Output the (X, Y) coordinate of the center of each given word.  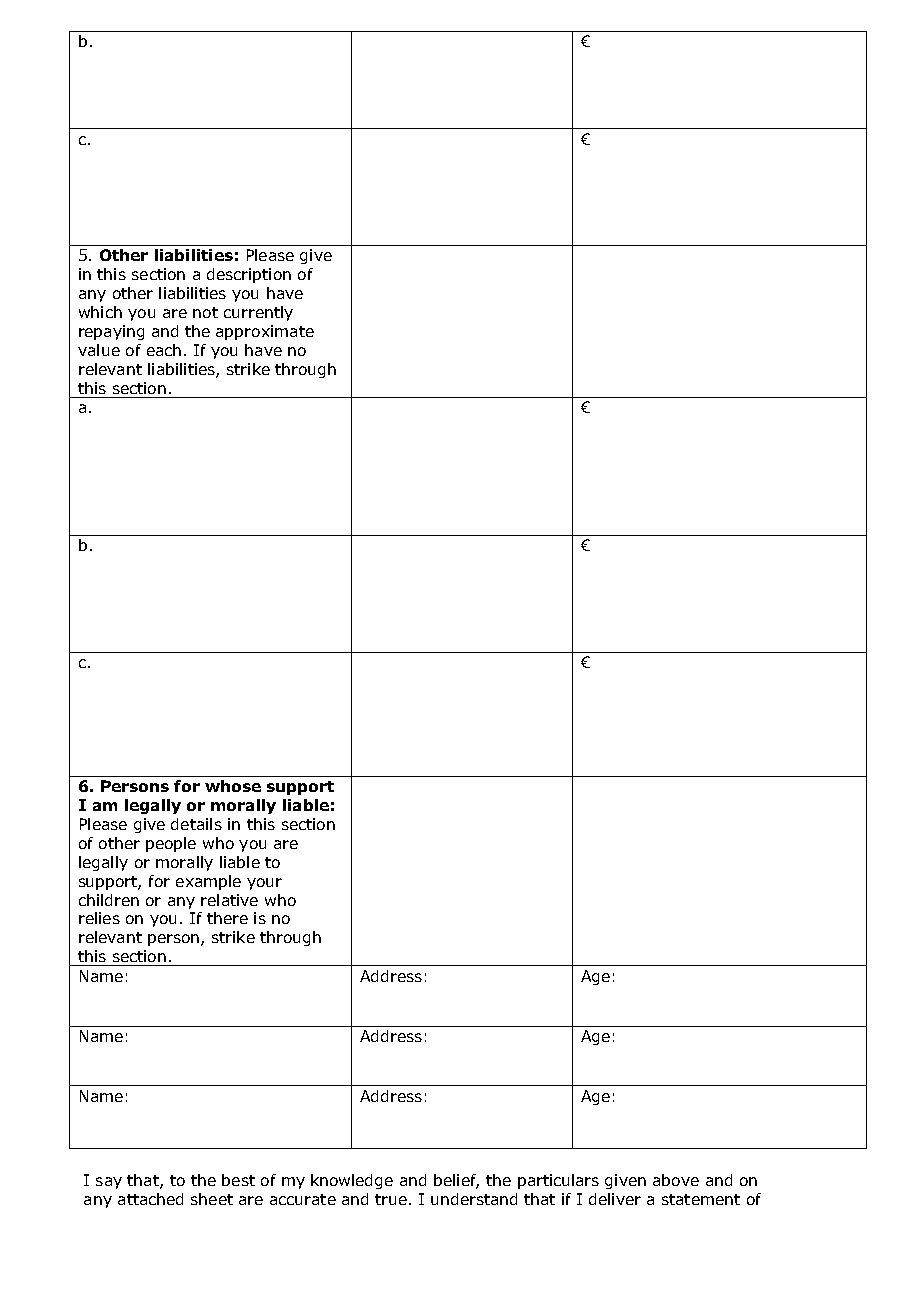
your (264, 884)
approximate (265, 332)
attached (150, 1199)
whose (233, 786)
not (205, 312)
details (196, 824)
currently (258, 313)
